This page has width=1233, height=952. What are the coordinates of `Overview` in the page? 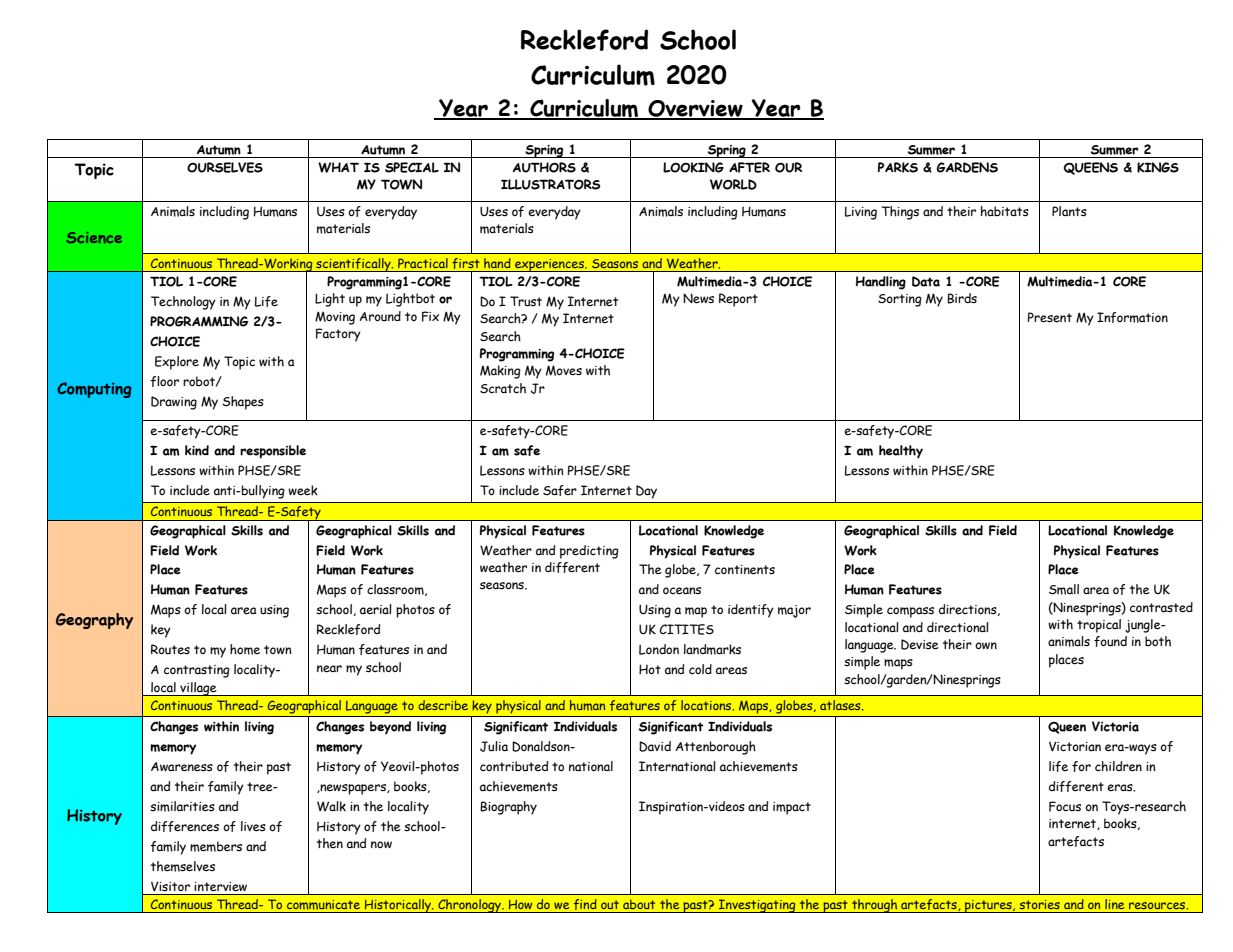 It's located at (695, 109).
